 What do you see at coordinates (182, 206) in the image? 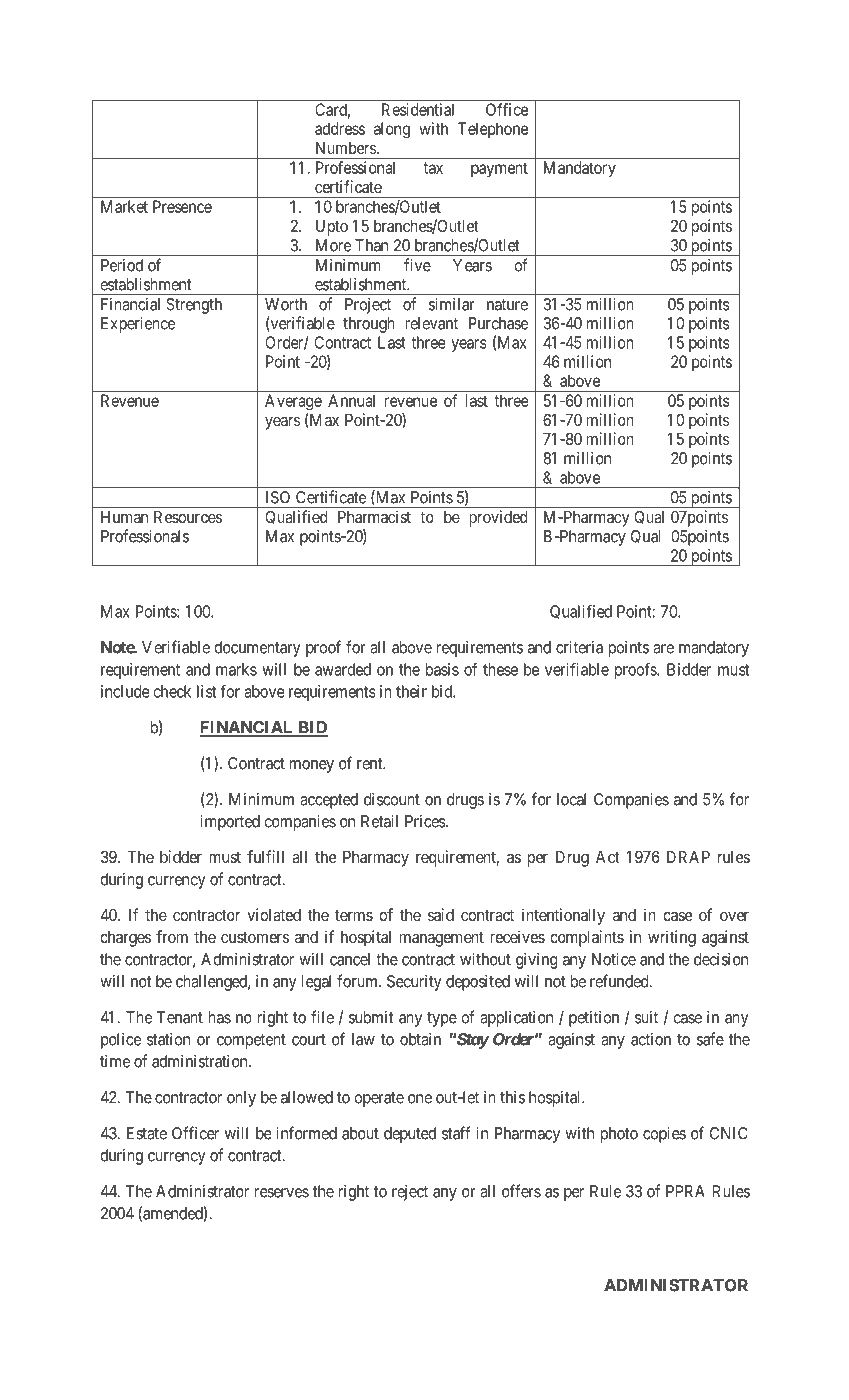
I see `Presence` at bounding box center [182, 206].
